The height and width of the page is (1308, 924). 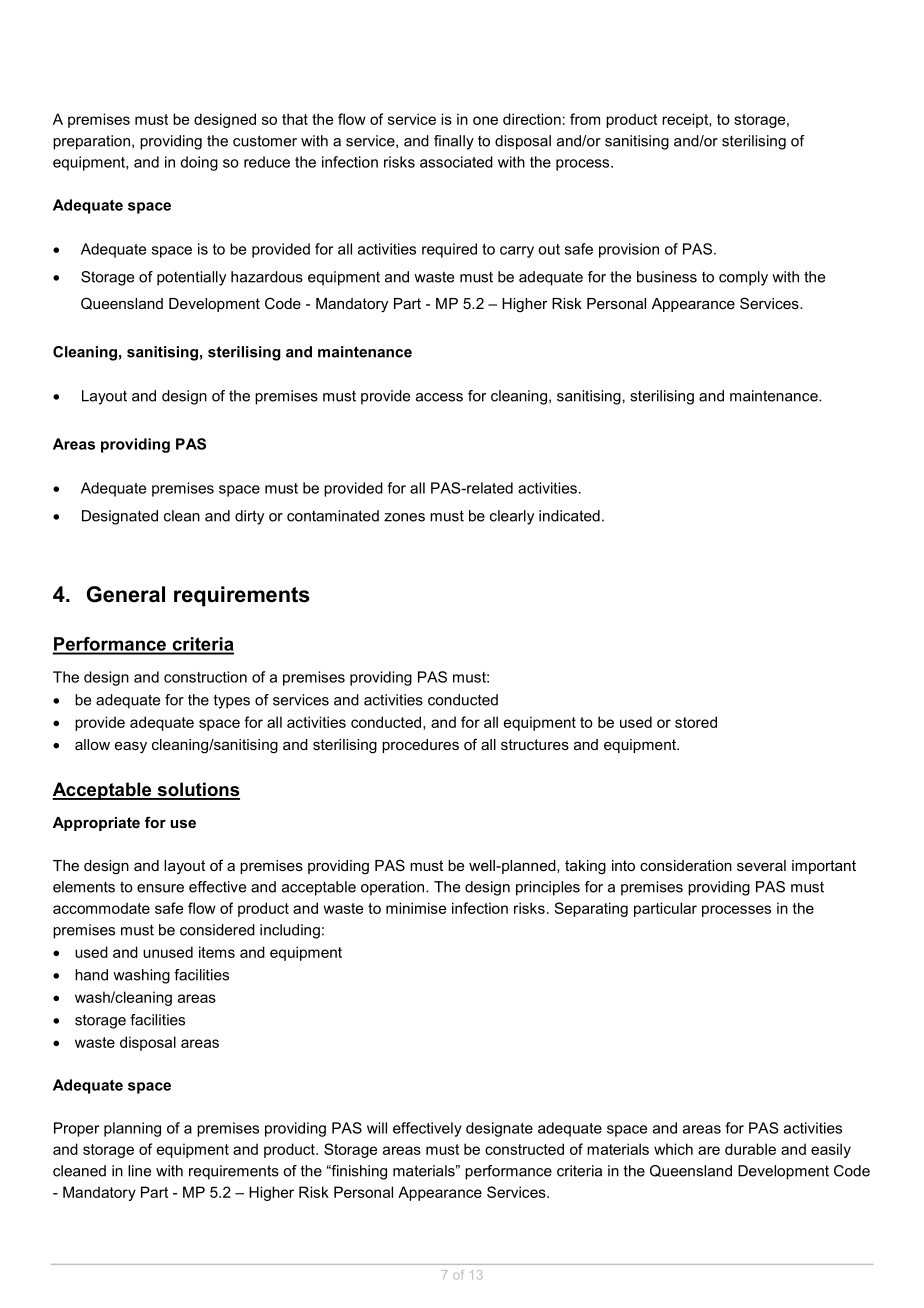 I want to click on stored, so click(x=696, y=722).
